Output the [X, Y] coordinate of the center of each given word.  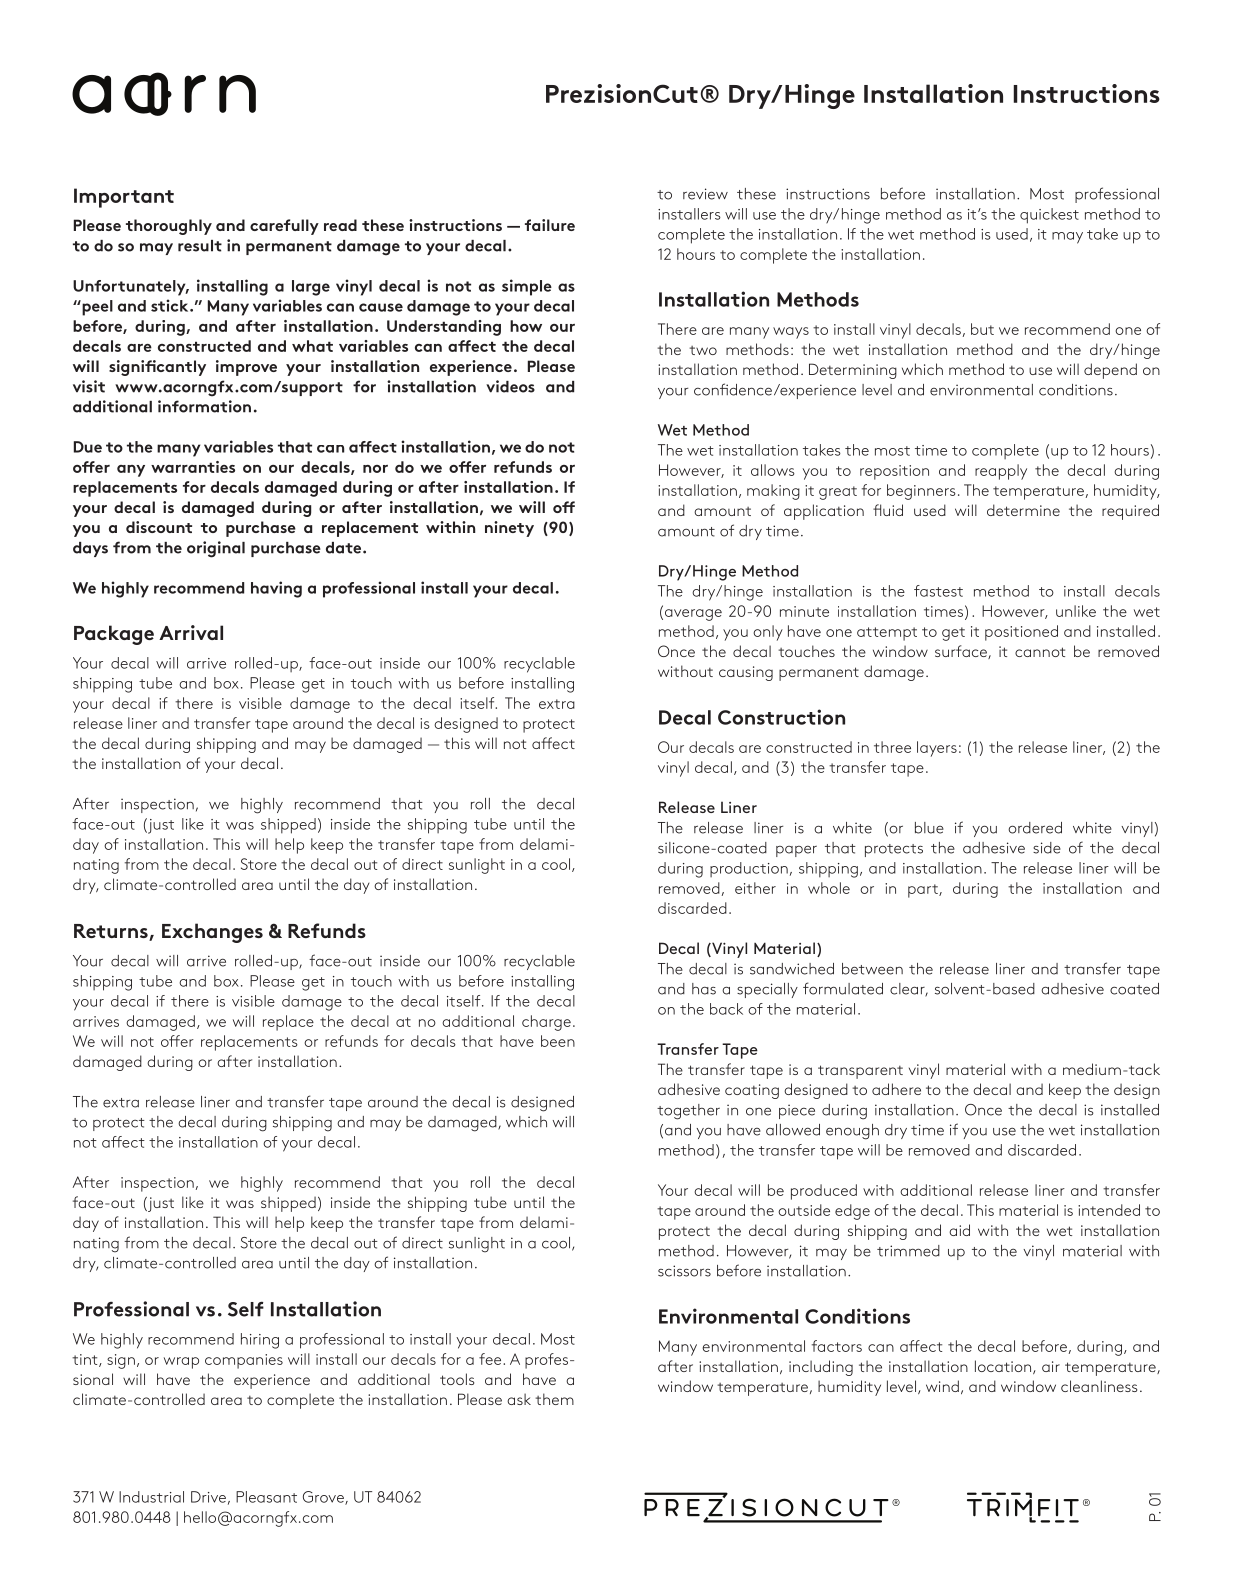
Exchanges [212, 933]
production [749, 869]
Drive [208, 1497]
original [216, 549]
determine [1023, 510]
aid [959, 1230]
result [200, 246]
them [554, 1399]
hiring [260, 1341]
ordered [1035, 828]
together [688, 1112]
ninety [509, 529]
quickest [1049, 216]
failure [550, 225]
